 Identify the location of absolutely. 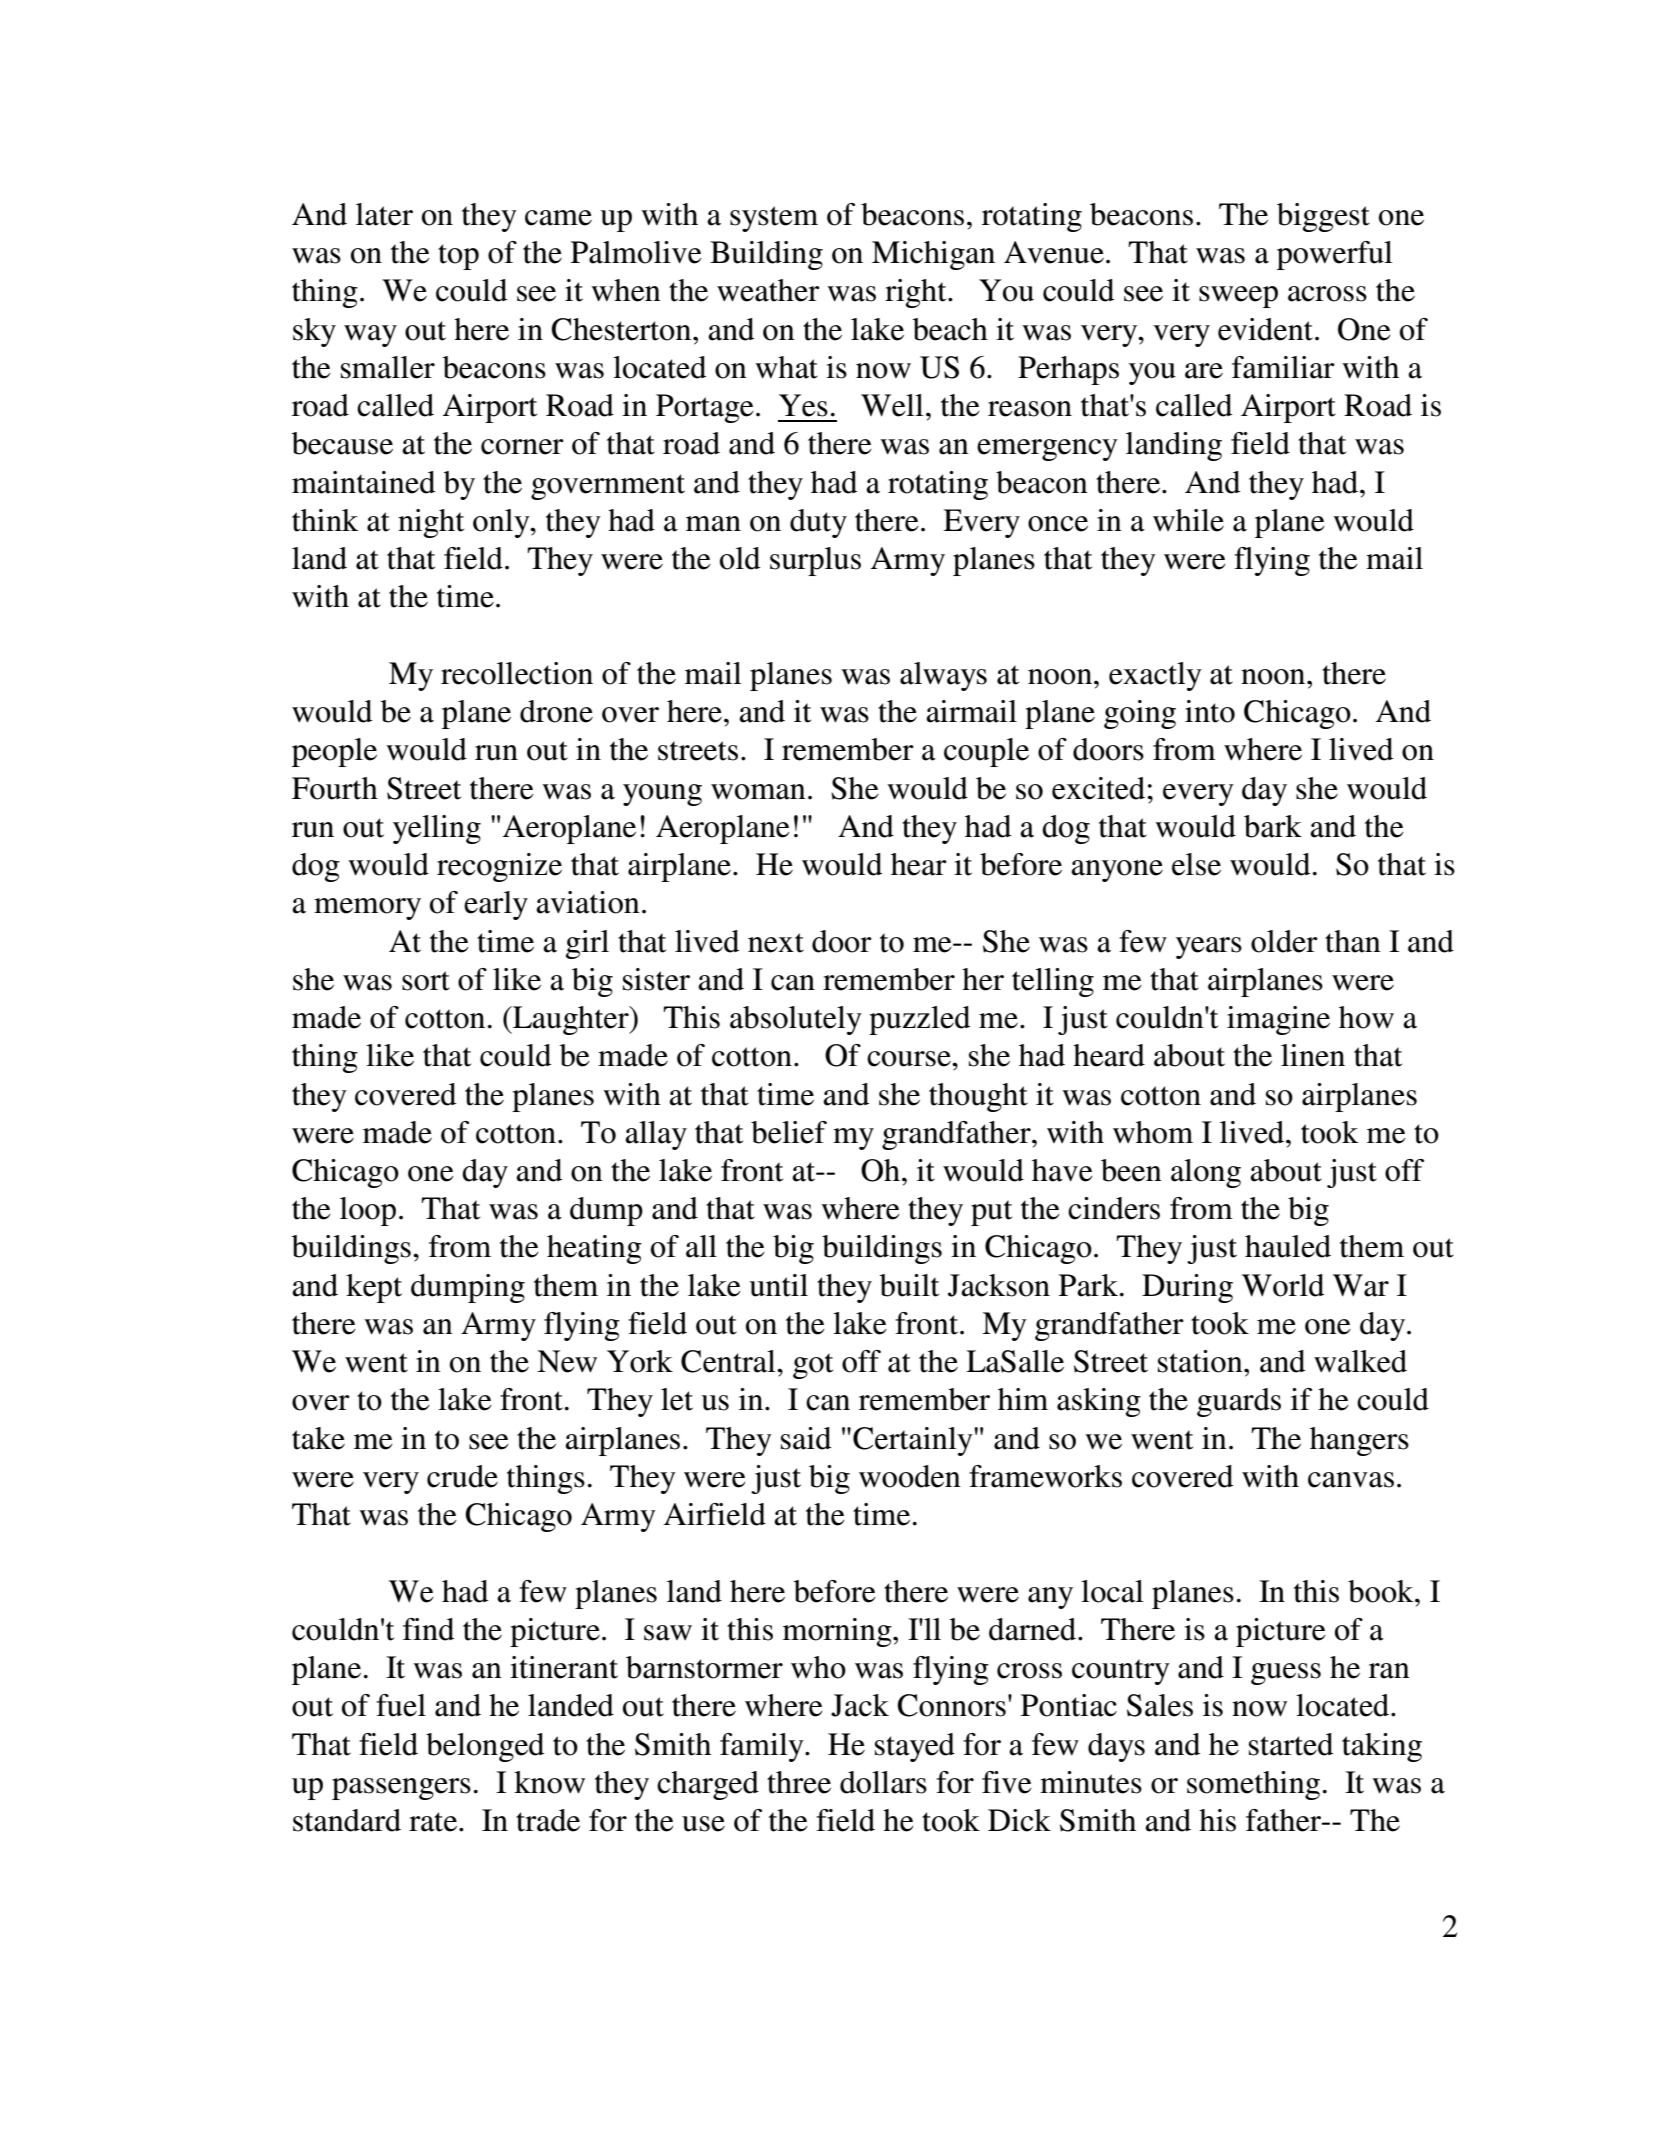
(796, 1020).
